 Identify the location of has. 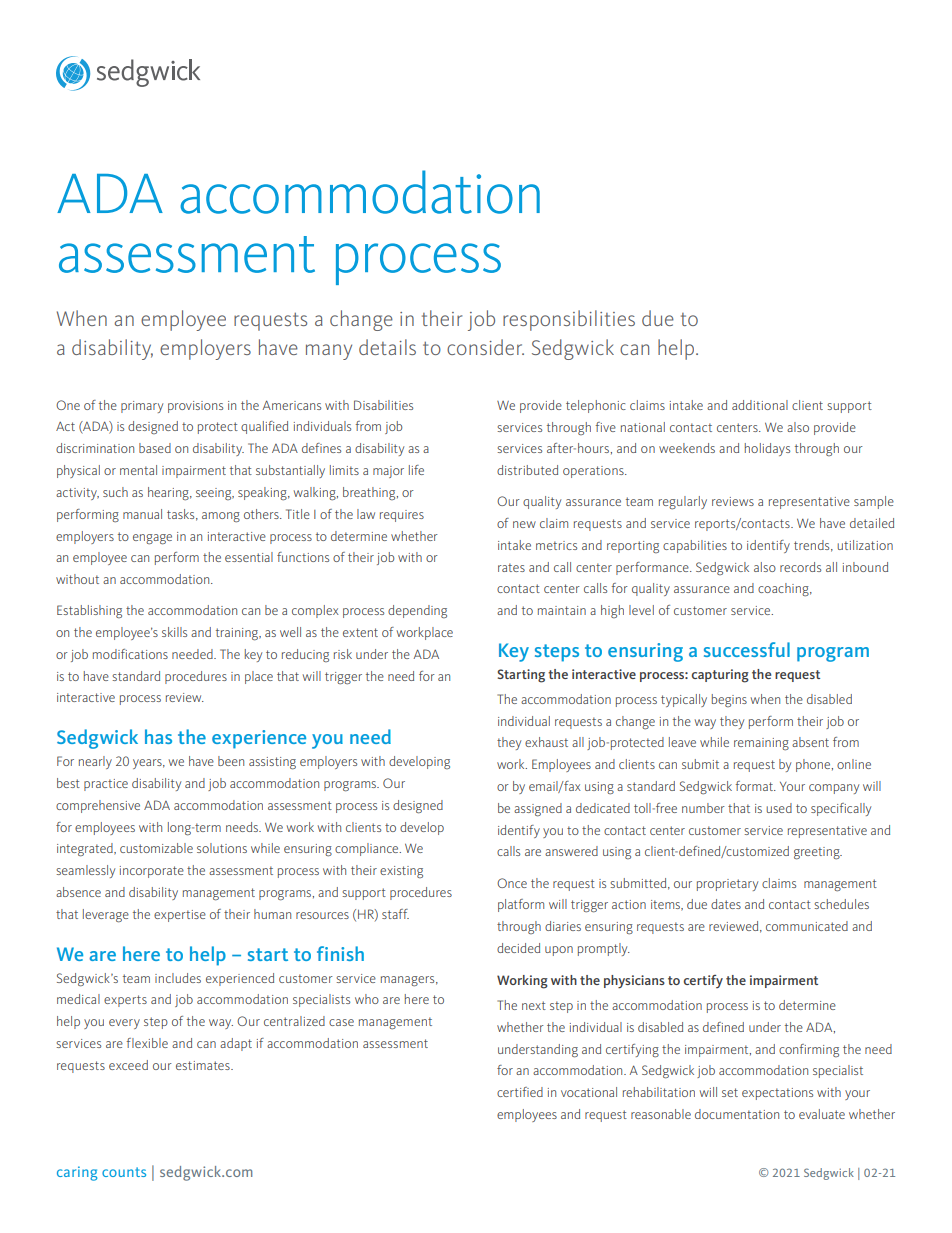
(158, 736).
